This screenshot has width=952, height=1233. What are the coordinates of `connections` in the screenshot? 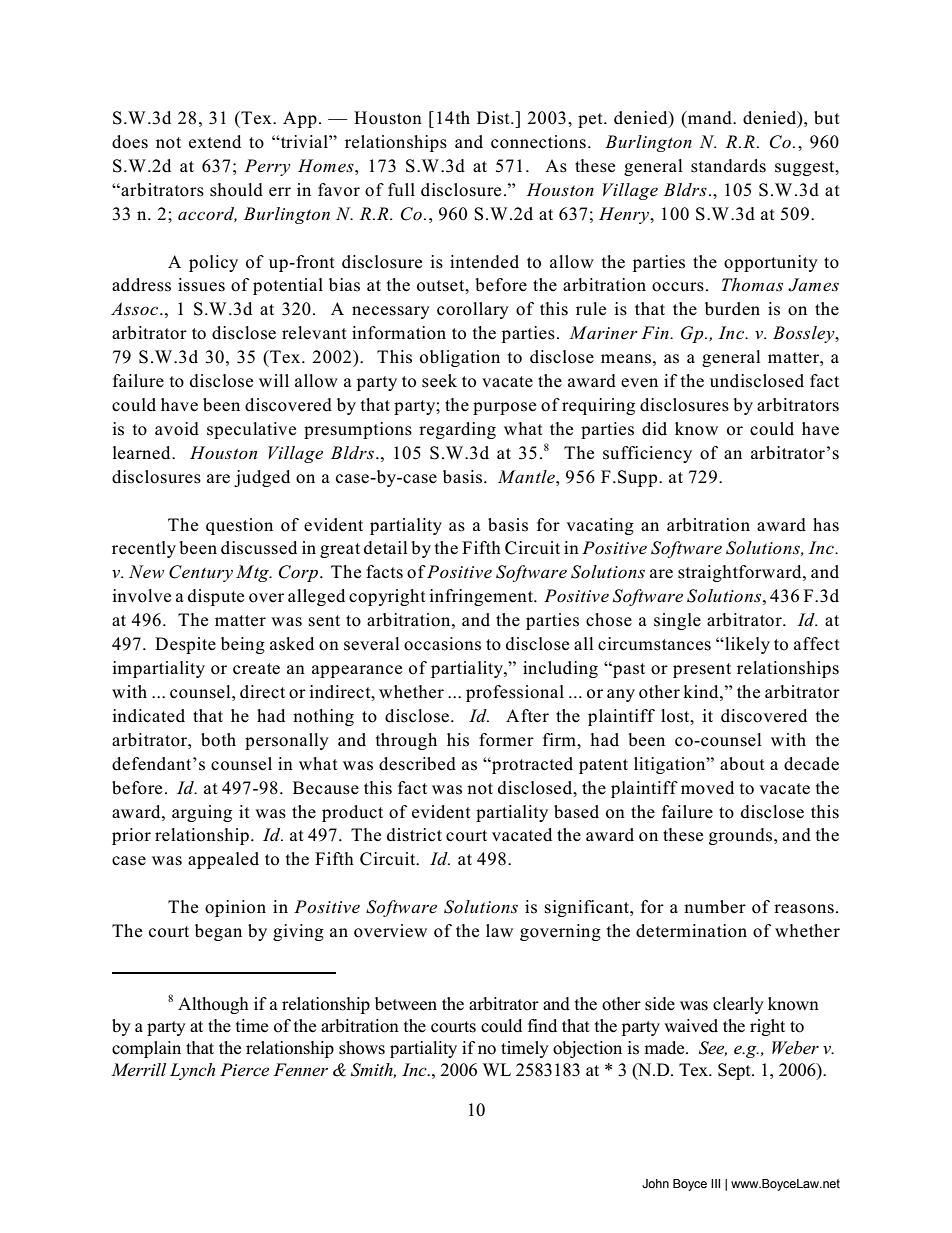 It's located at (538, 142).
